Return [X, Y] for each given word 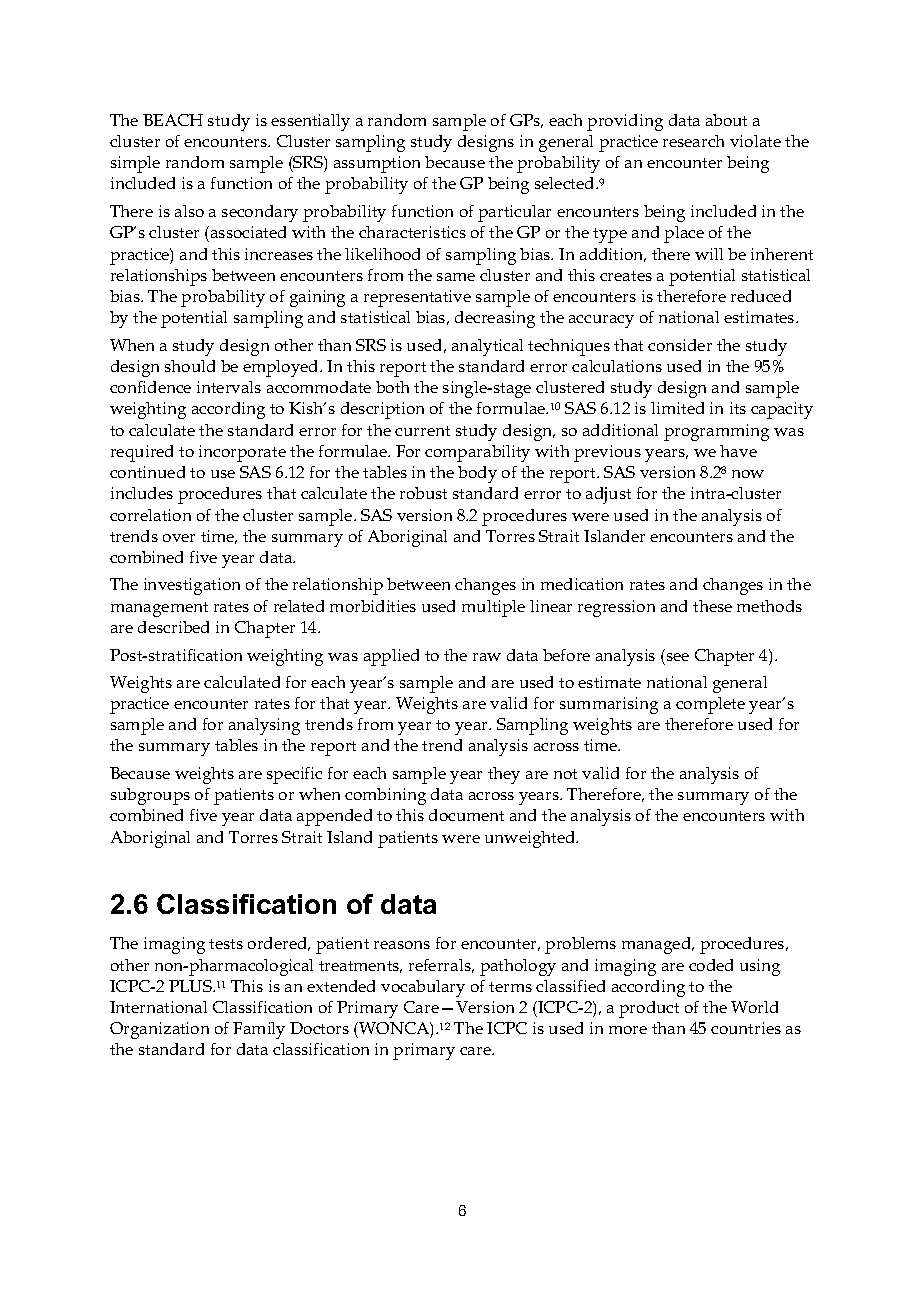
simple [135, 164]
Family [259, 1030]
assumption [377, 164]
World [754, 1007]
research [693, 141]
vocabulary [423, 988]
